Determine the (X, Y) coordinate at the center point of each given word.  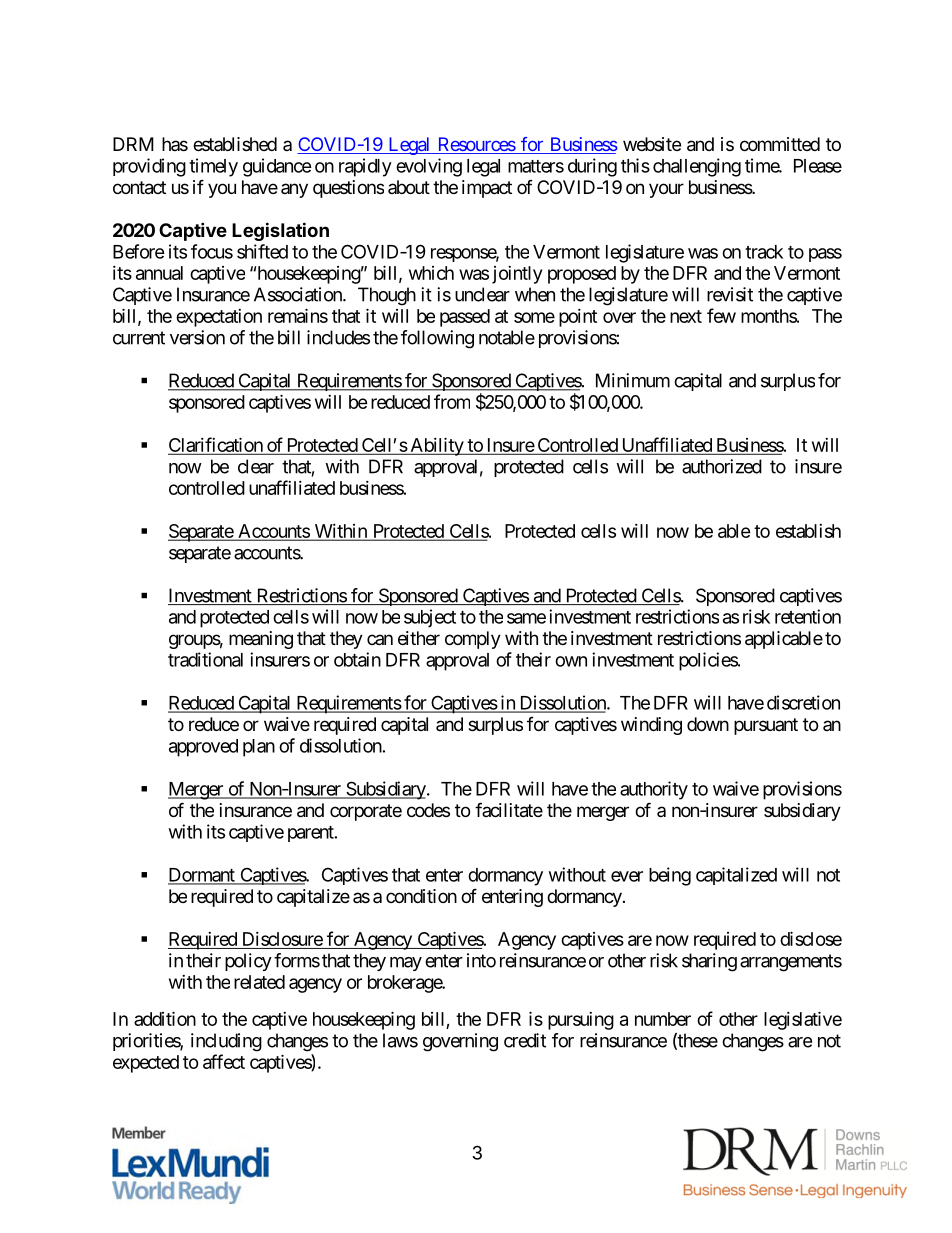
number (663, 1019)
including (226, 1042)
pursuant (766, 726)
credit (525, 1040)
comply (473, 640)
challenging (697, 167)
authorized (722, 466)
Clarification (216, 445)
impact (487, 189)
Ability (436, 446)
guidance (277, 167)
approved (203, 748)
